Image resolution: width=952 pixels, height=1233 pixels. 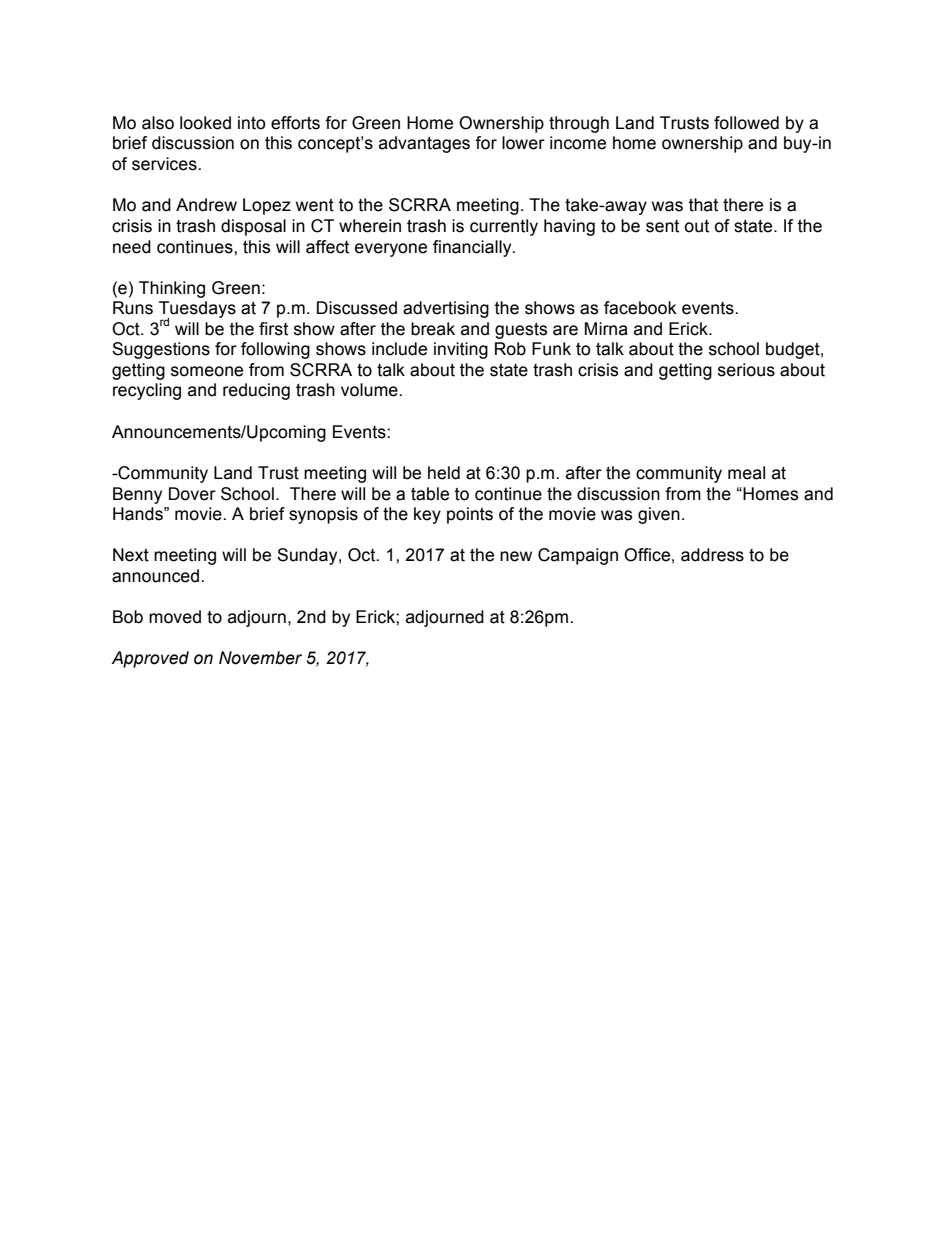 I want to click on someone, so click(x=207, y=371).
